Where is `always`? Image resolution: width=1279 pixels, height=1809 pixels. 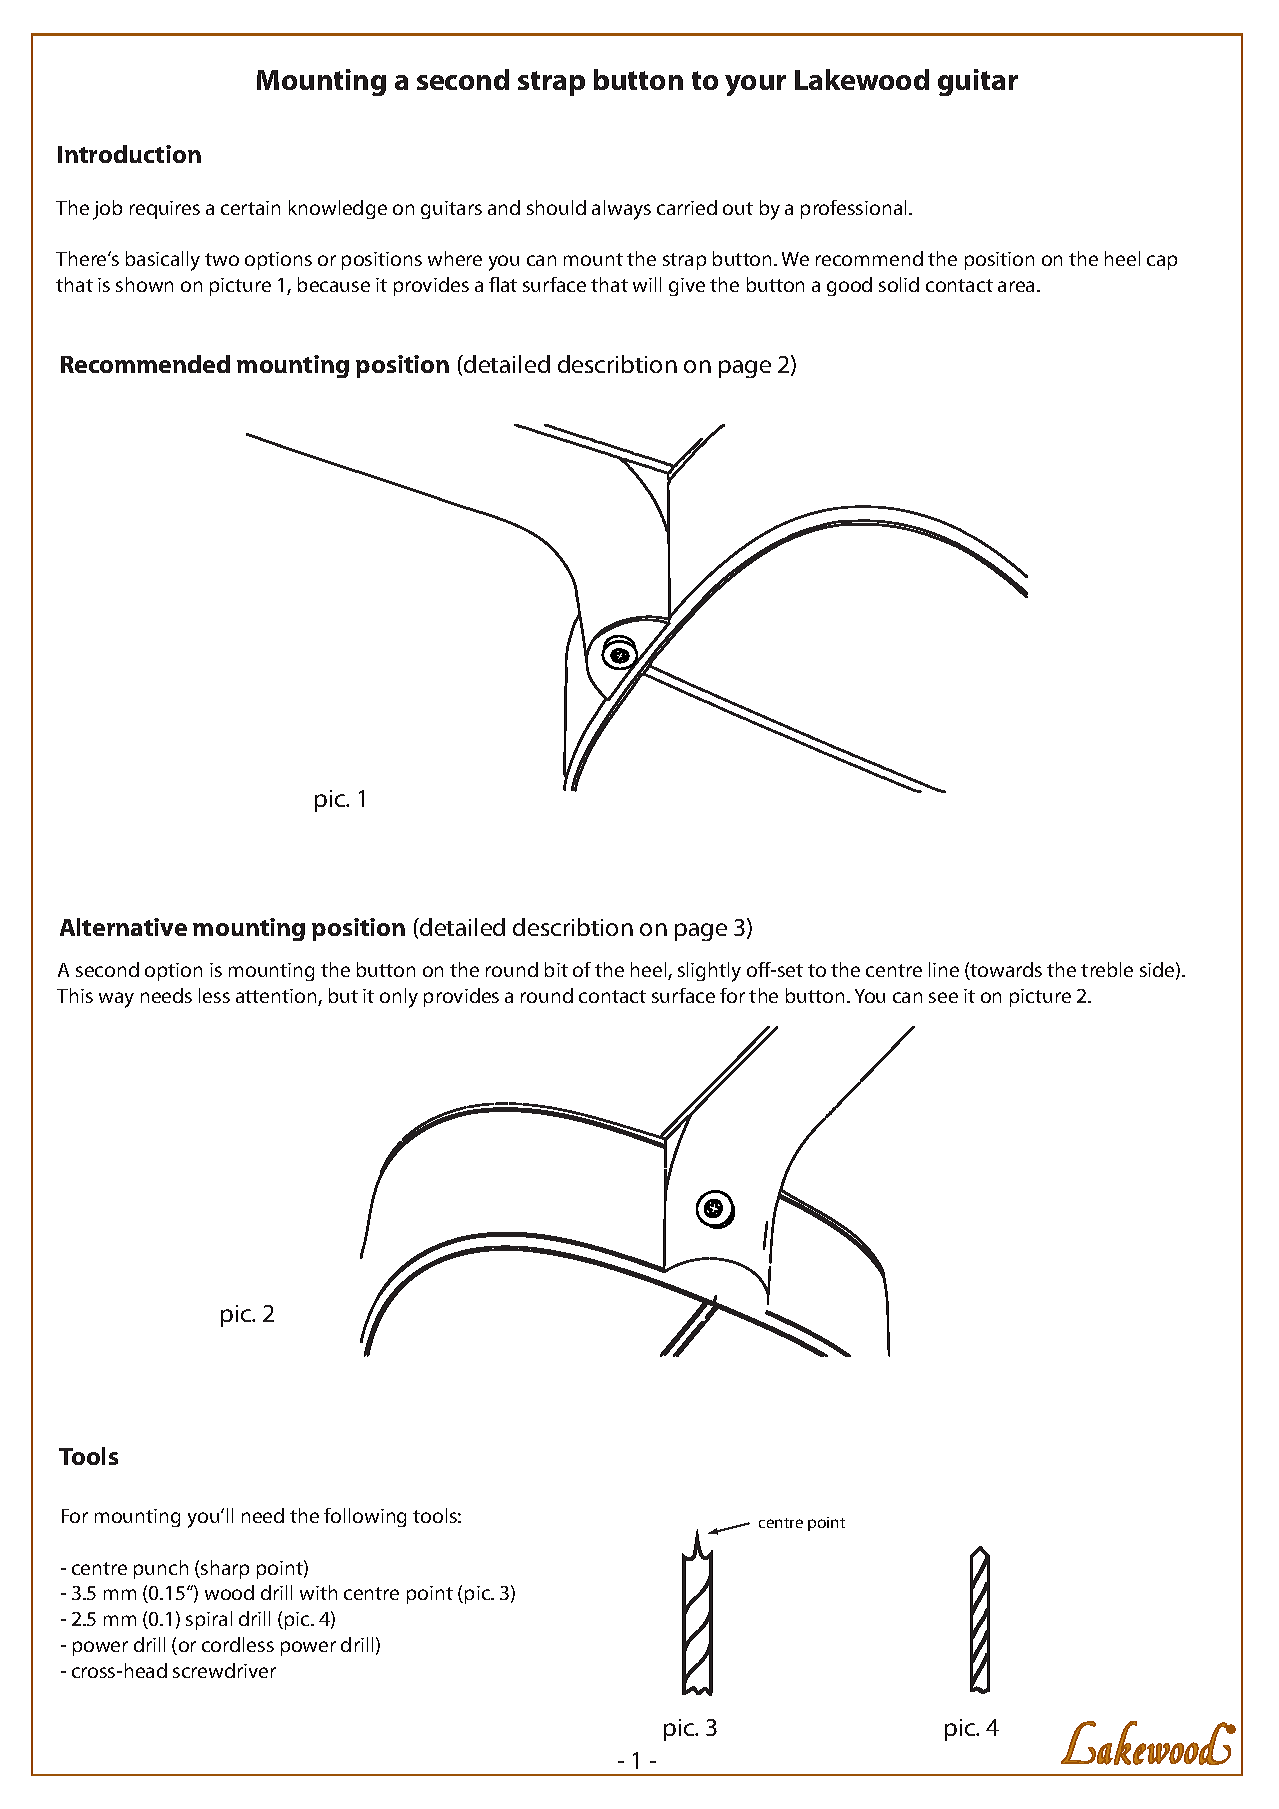
always is located at coordinates (621, 210).
